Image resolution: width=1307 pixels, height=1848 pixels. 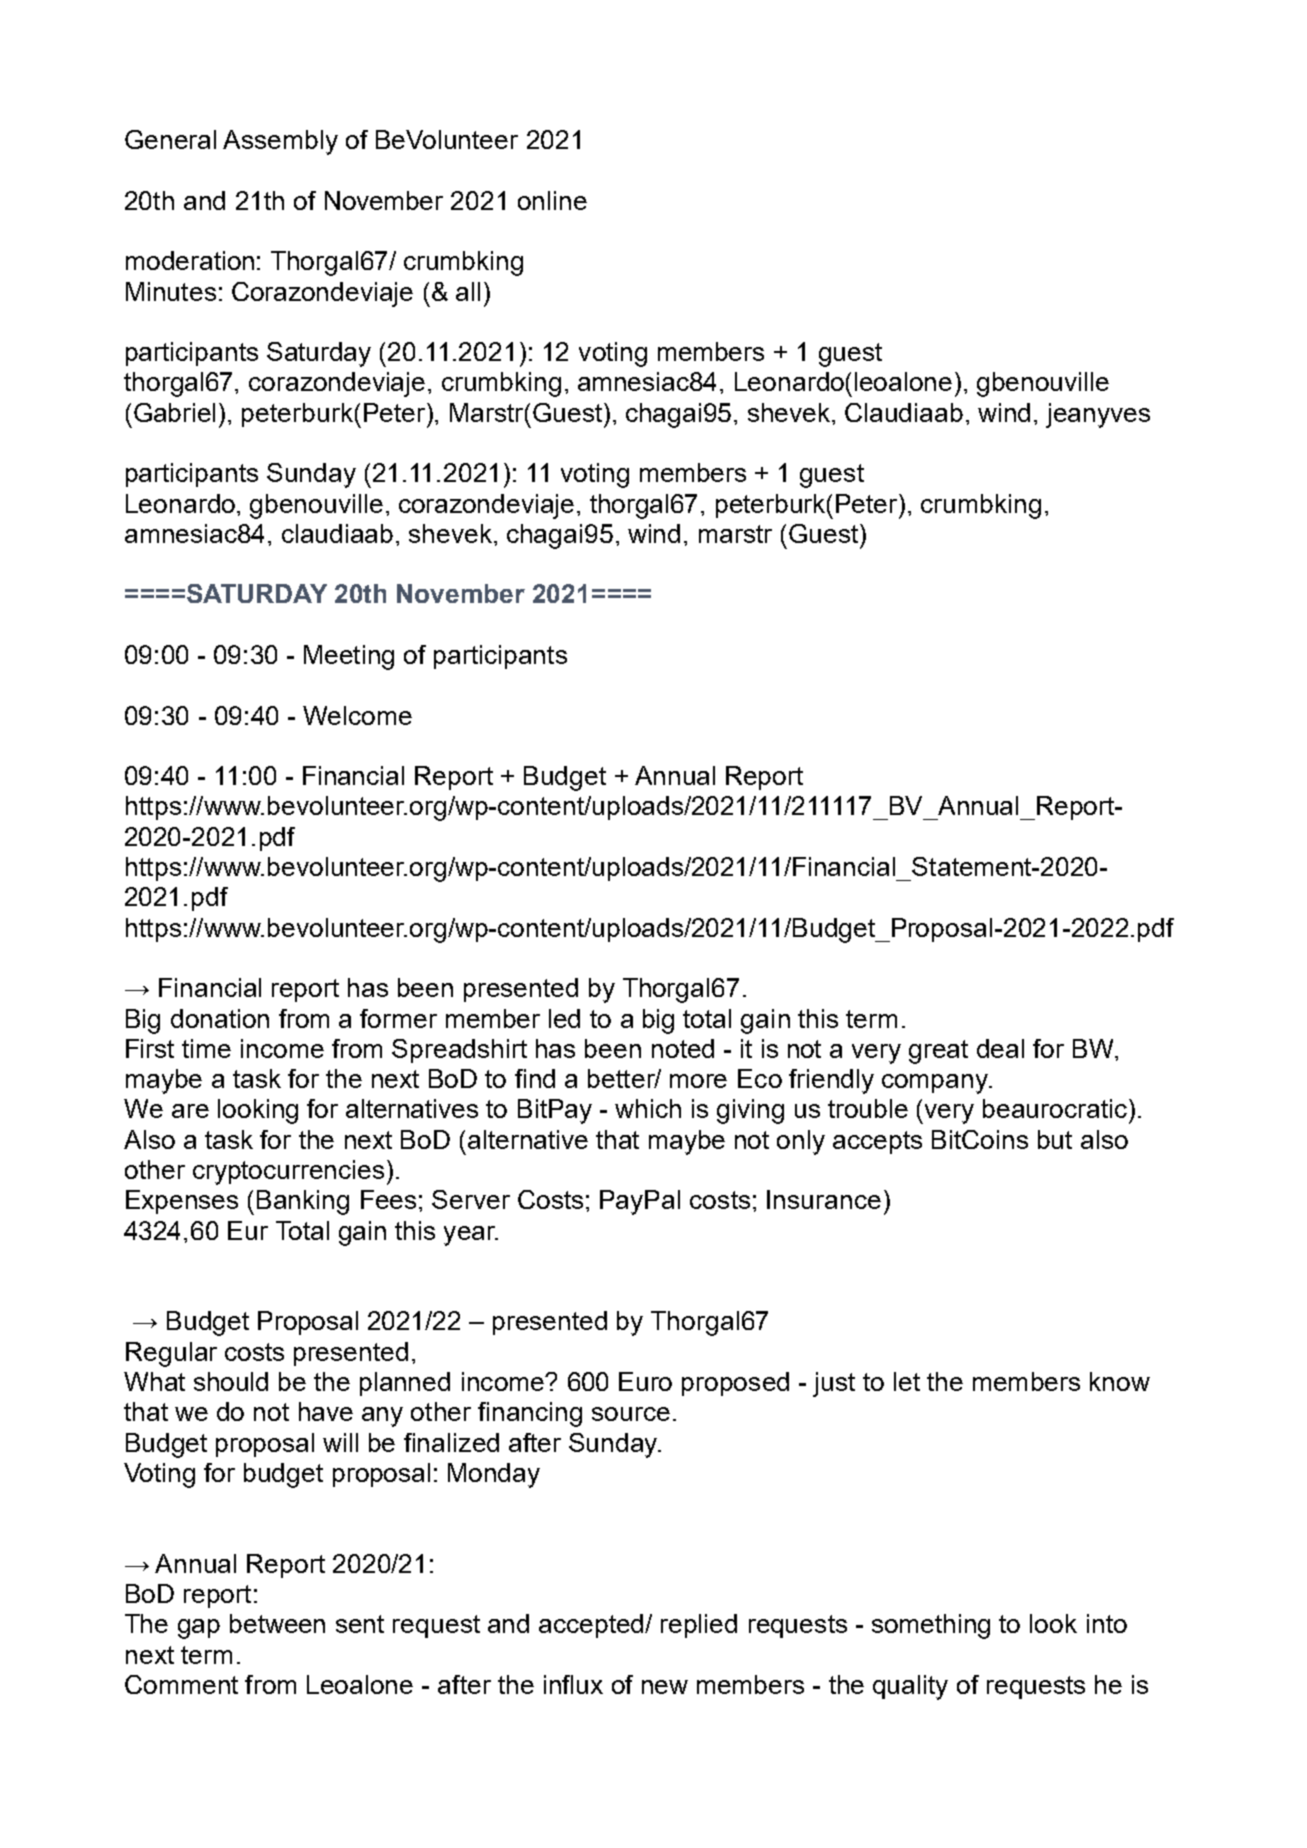 I want to click on led, so click(x=564, y=1018).
